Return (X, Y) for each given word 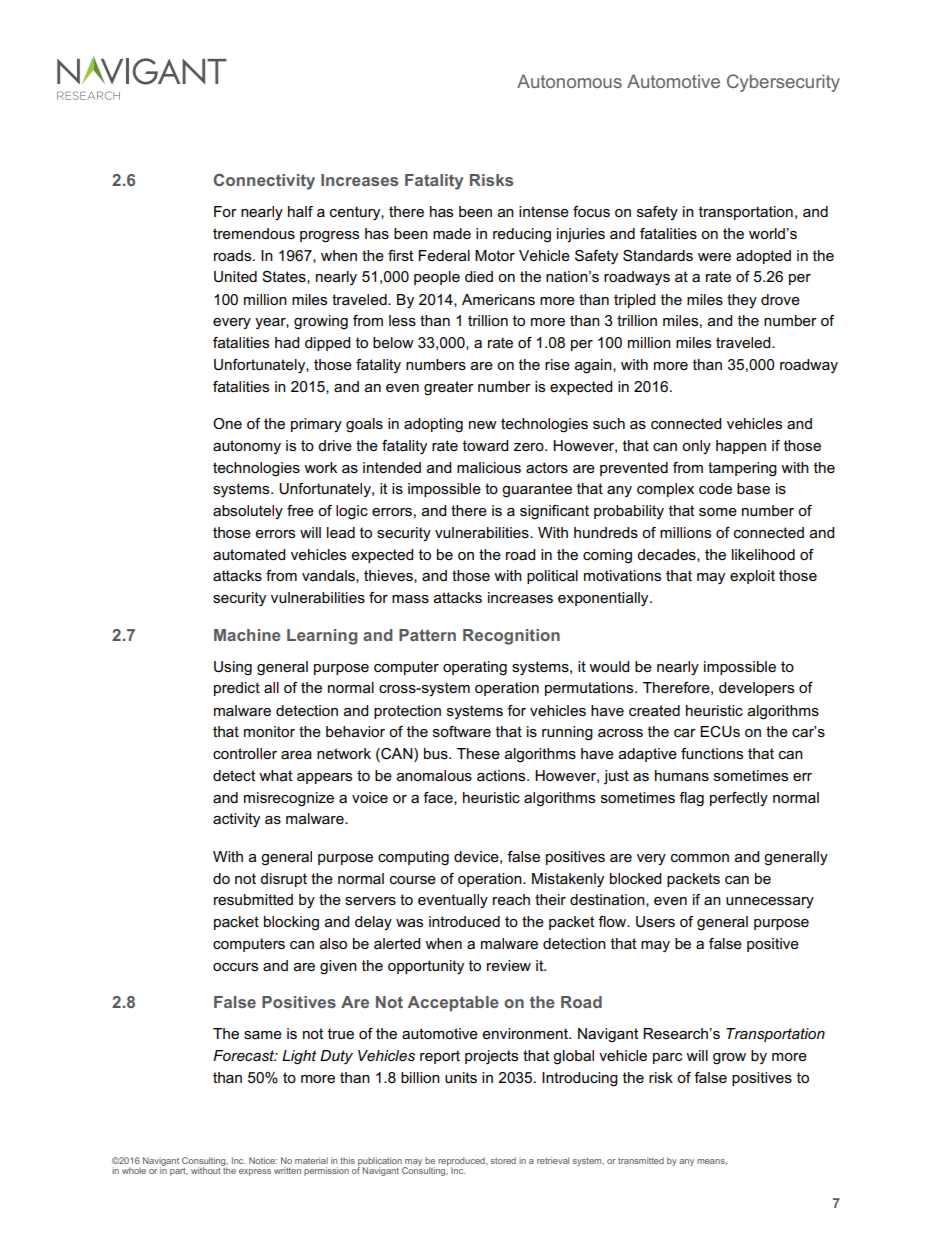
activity (236, 820)
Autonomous (569, 81)
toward (485, 445)
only (696, 447)
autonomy (247, 447)
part (179, 1172)
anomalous (434, 775)
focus (591, 211)
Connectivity (264, 182)
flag (691, 799)
